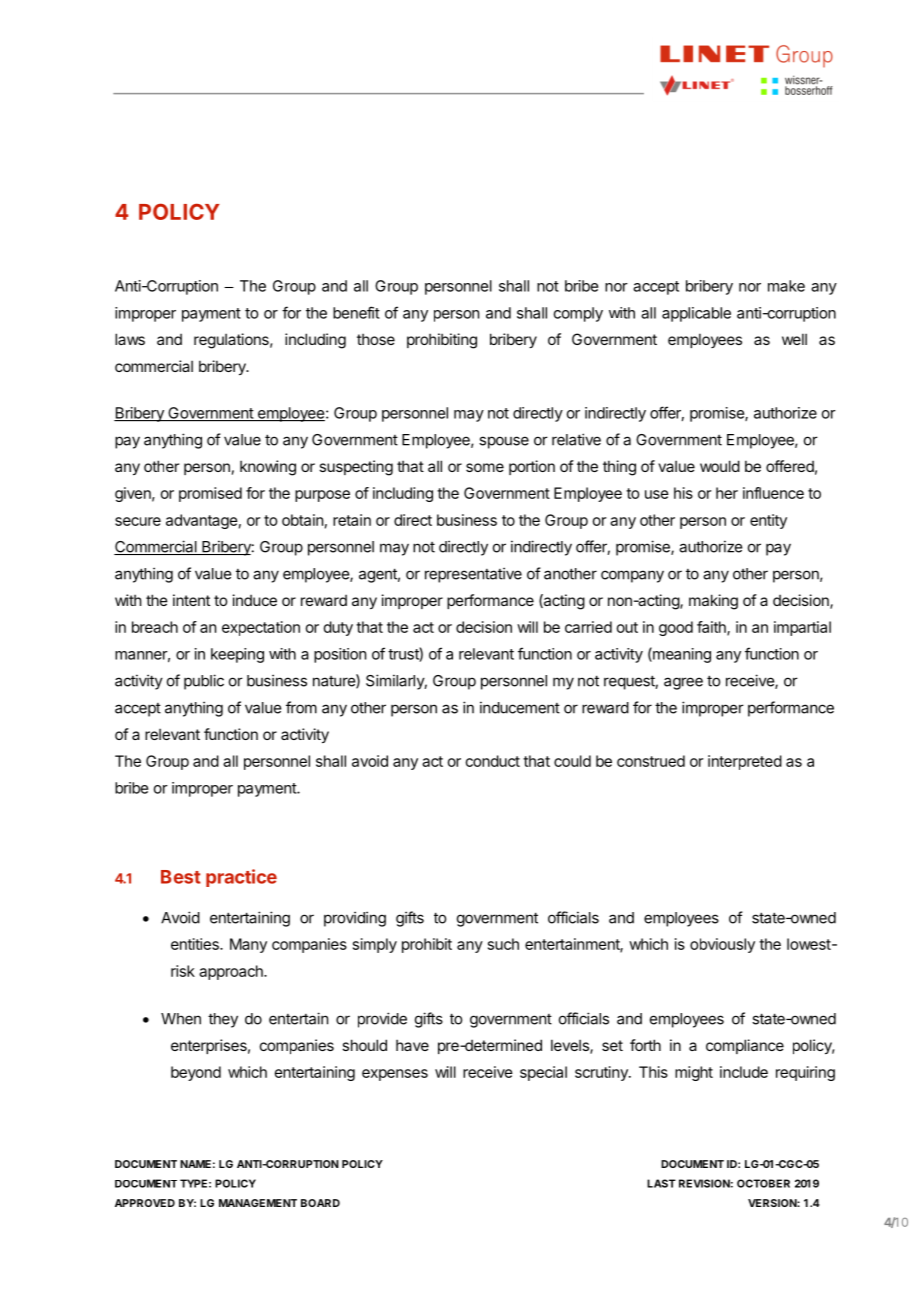  Describe the element at coordinates (493, 761) in the document. I see `conduct` at that location.
